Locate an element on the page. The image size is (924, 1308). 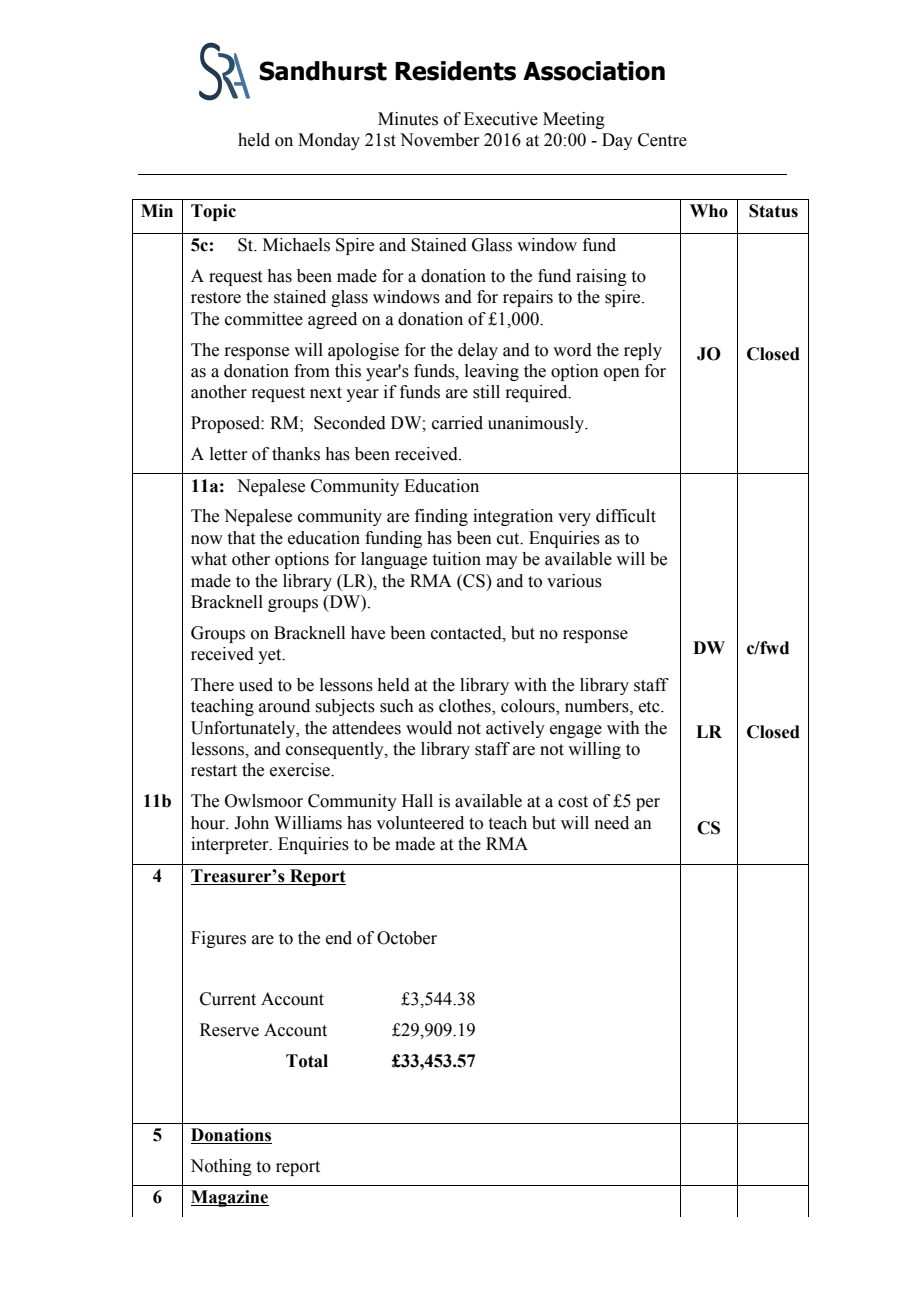
Executive is located at coordinates (501, 119).
